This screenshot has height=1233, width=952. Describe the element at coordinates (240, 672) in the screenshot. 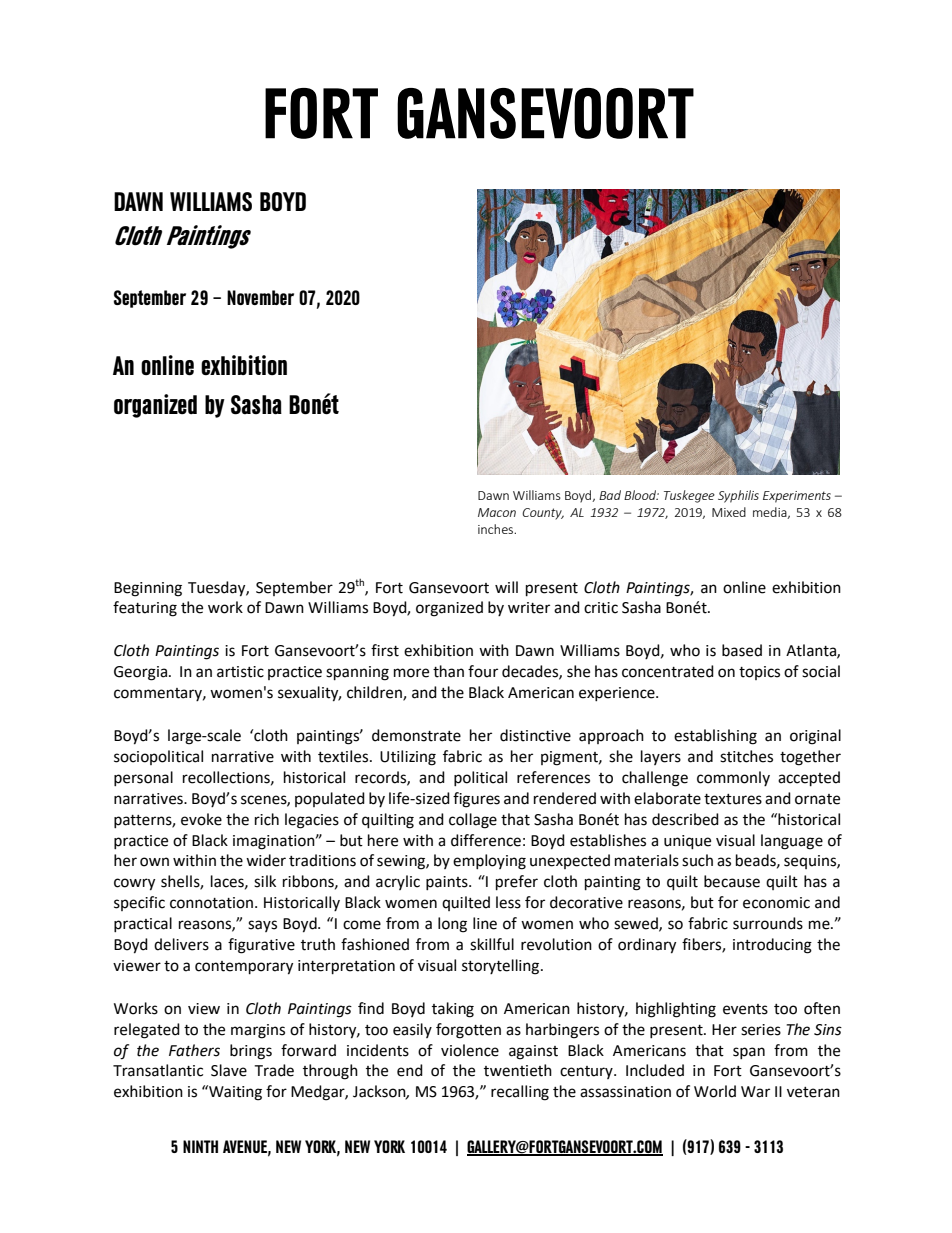

I see `artistic` at that location.
